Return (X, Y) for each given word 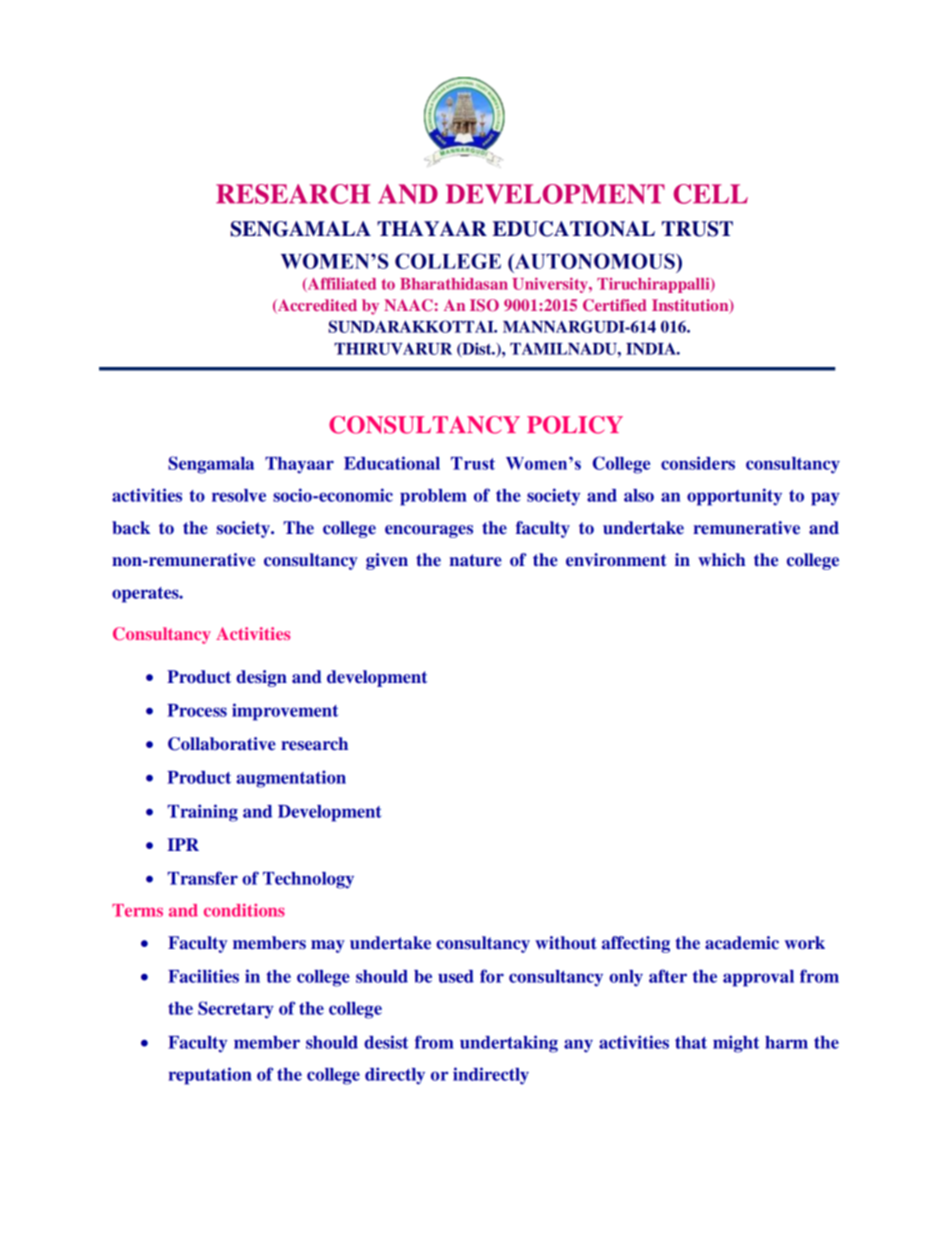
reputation (210, 1076)
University (551, 285)
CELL (711, 194)
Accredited (316, 306)
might (736, 1044)
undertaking (509, 1044)
